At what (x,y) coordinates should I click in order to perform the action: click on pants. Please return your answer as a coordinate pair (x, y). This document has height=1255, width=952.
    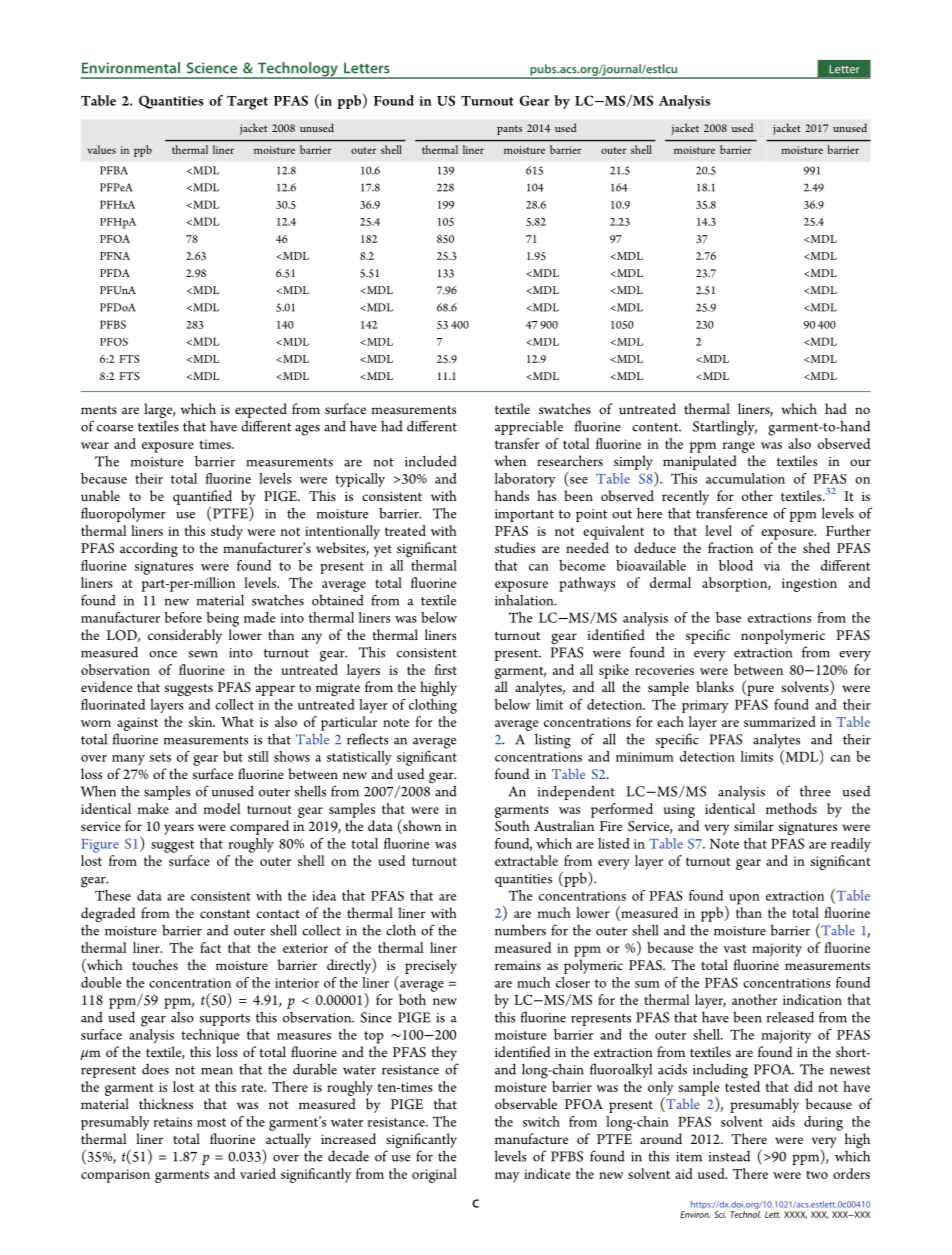
    Looking at the image, I should click on (509, 130).
